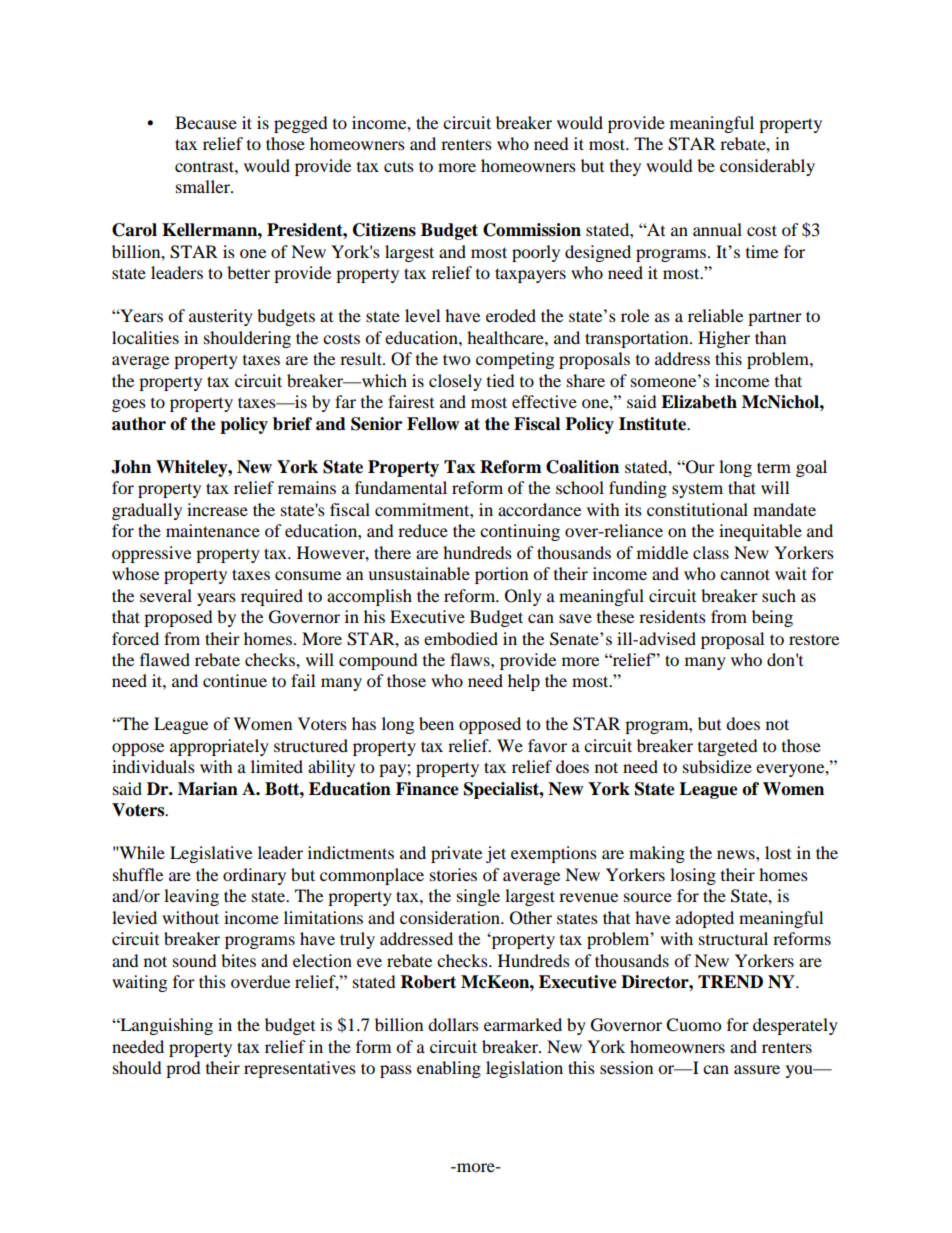 The image size is (952, 1233). I want to click on Because, so click(206, 122).
